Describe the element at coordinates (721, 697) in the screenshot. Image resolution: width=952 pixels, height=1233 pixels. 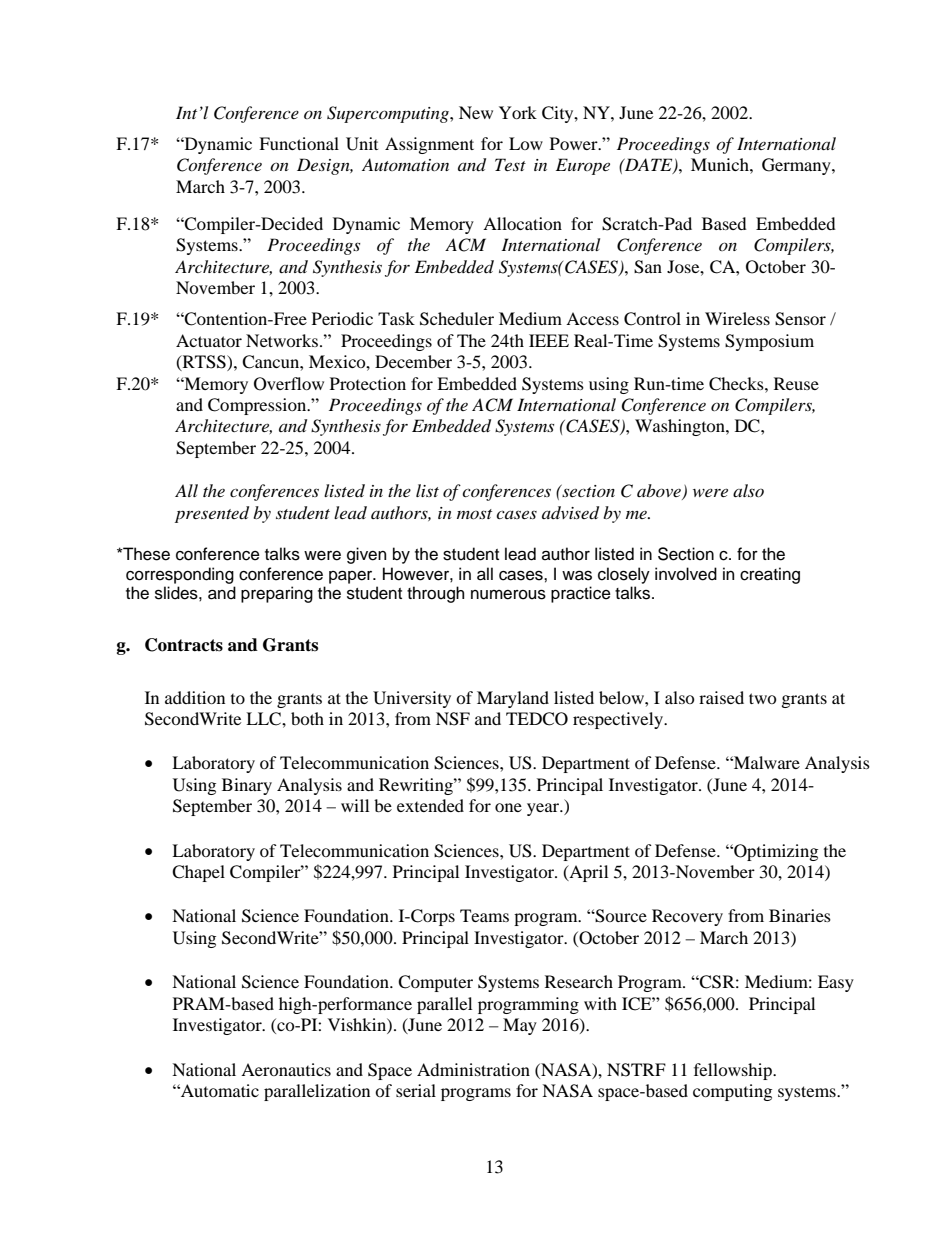
I see `raised` at that location.
